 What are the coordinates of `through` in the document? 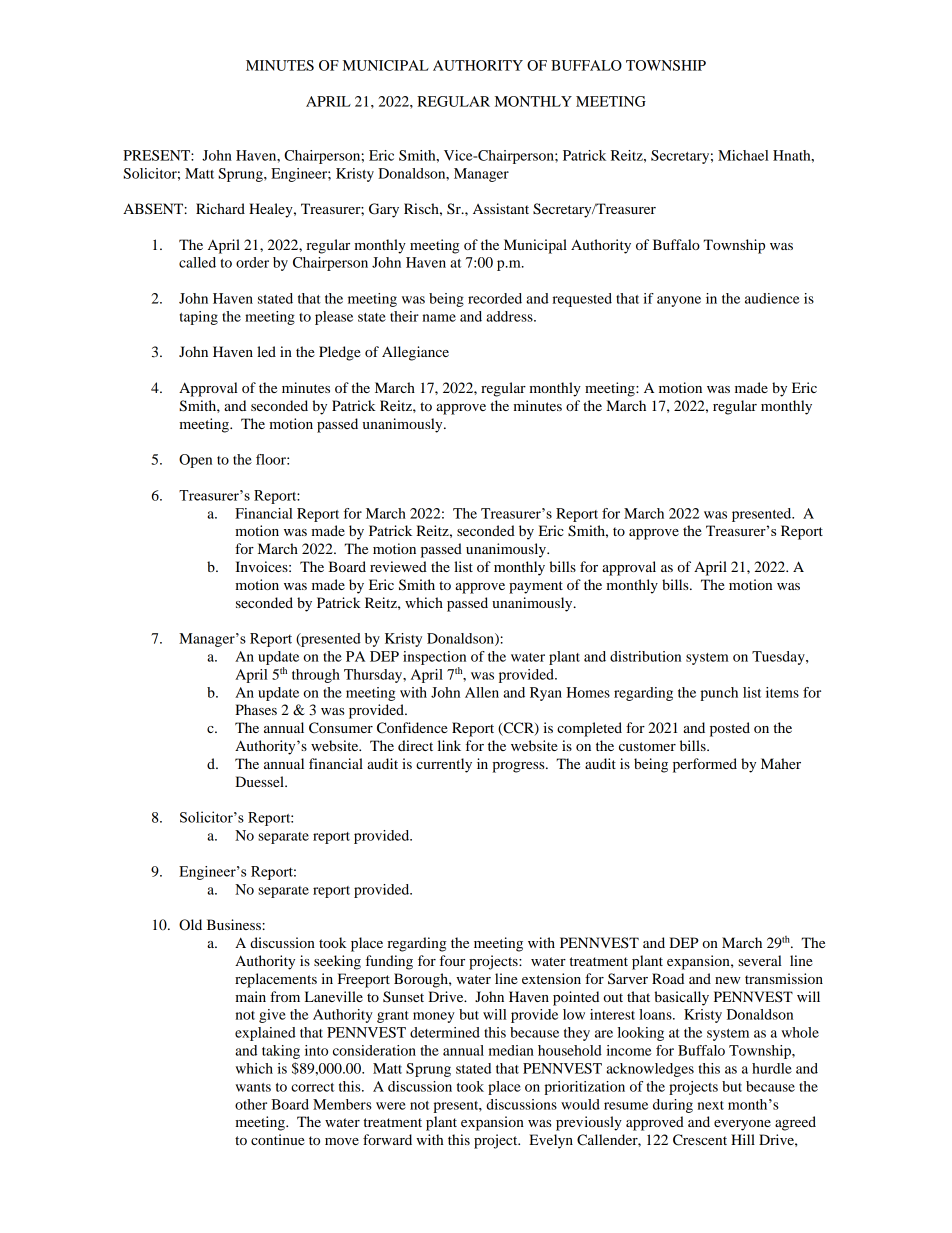 It's located at (316, 676).
